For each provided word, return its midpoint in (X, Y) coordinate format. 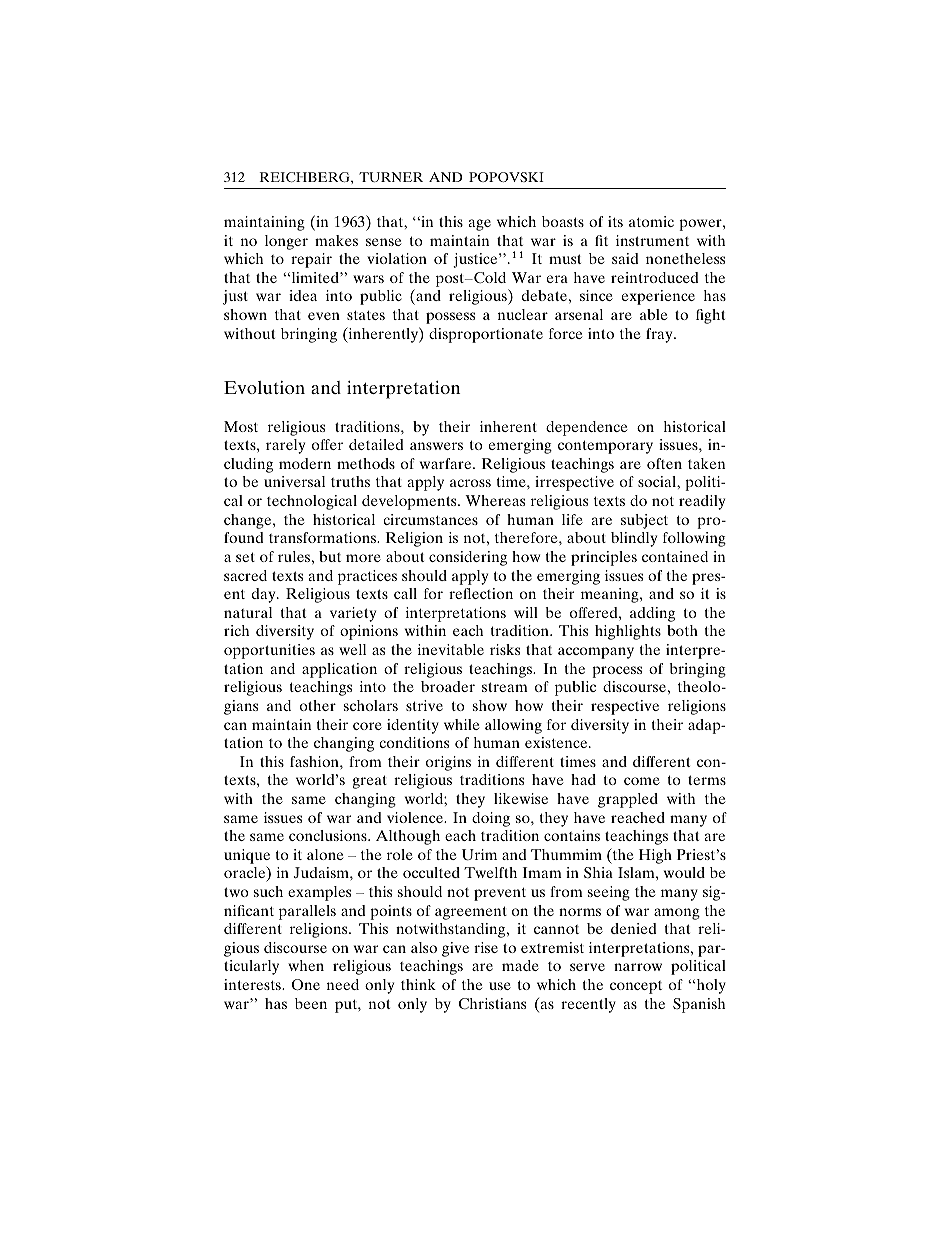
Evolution (264, 387)
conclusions (329, 835)
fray (660, 335)
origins (448, 763)
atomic (651, 221)
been (311, 1003)
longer (286, 242)
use (500, 986)
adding (652, 614)
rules (295, 556)
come (642, 781)
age (480, 225)
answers (436, 446)
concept (636, 987)
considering (468, 558)
